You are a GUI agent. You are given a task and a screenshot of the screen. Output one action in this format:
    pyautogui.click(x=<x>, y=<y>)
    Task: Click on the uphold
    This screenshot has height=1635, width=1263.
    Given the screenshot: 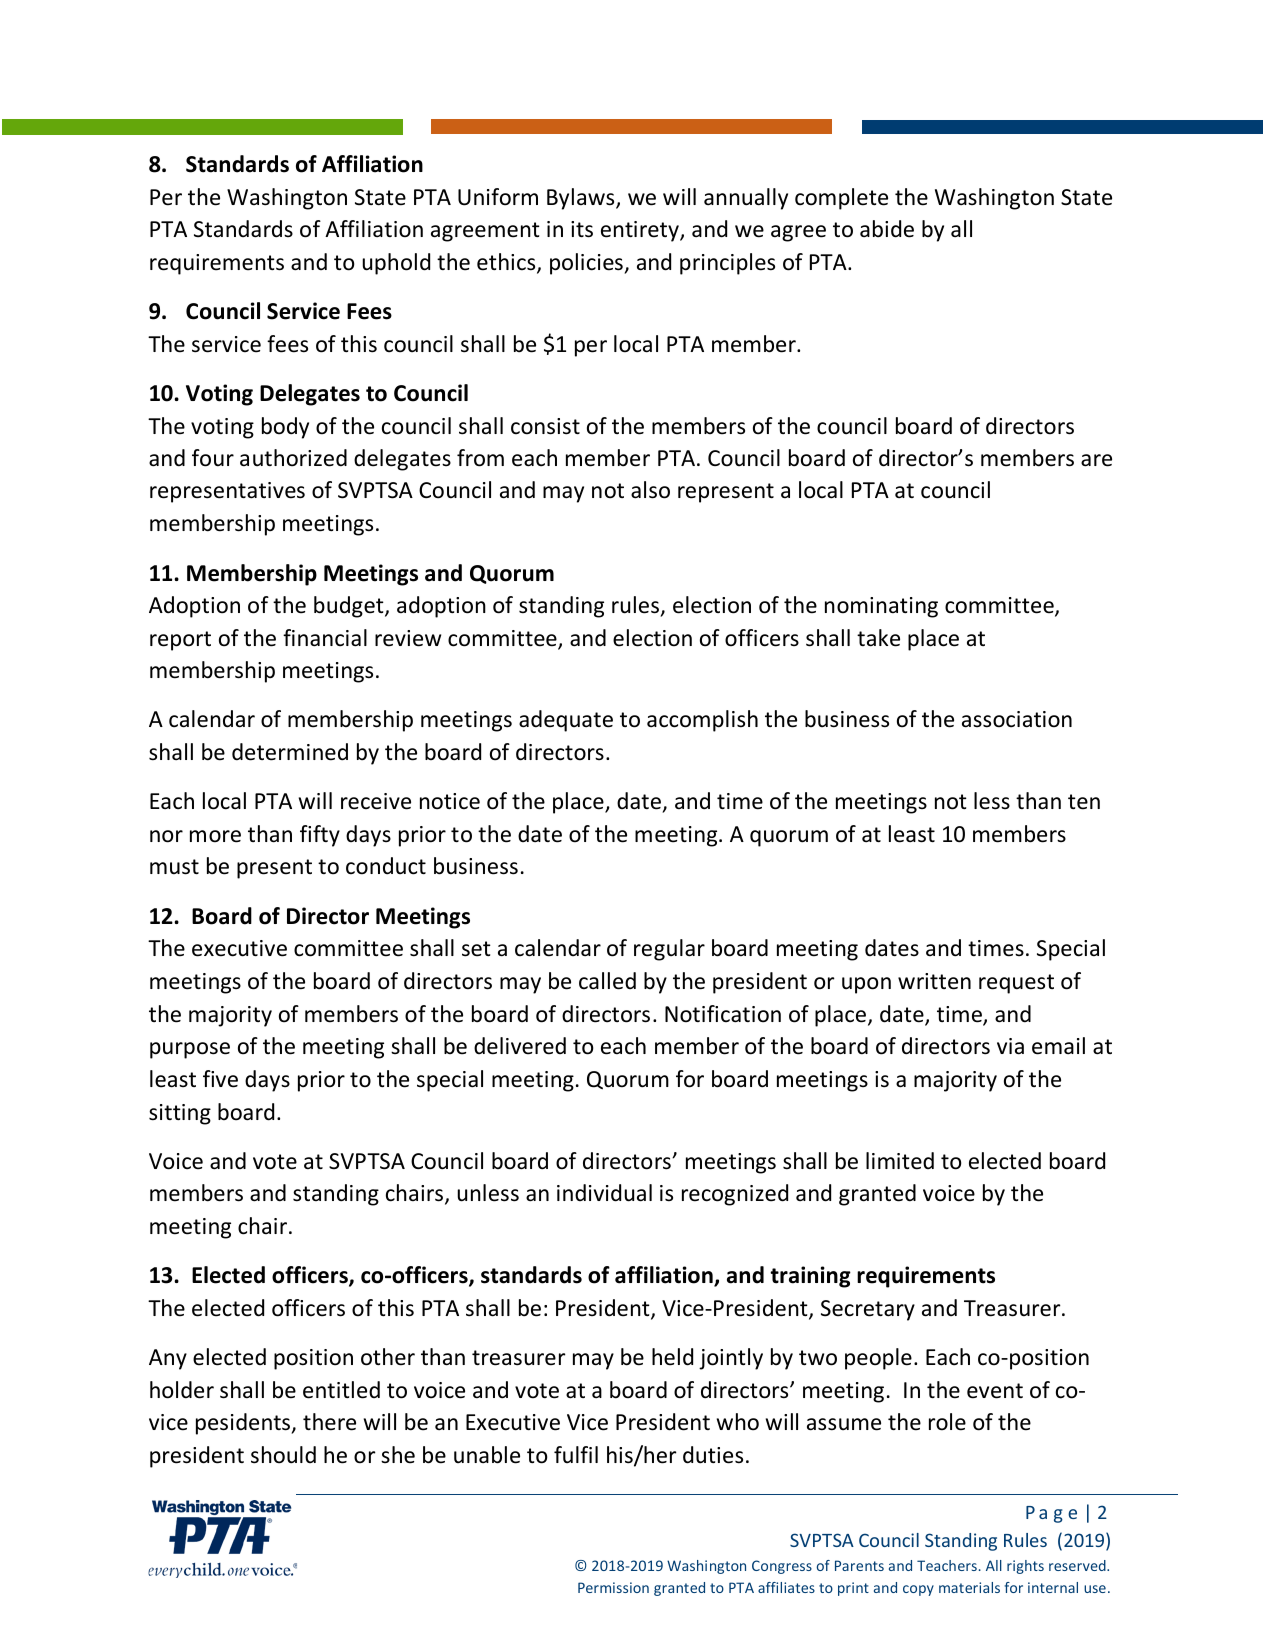 What is the action you would take?
    pyautogui.click(x=396, y=264)
